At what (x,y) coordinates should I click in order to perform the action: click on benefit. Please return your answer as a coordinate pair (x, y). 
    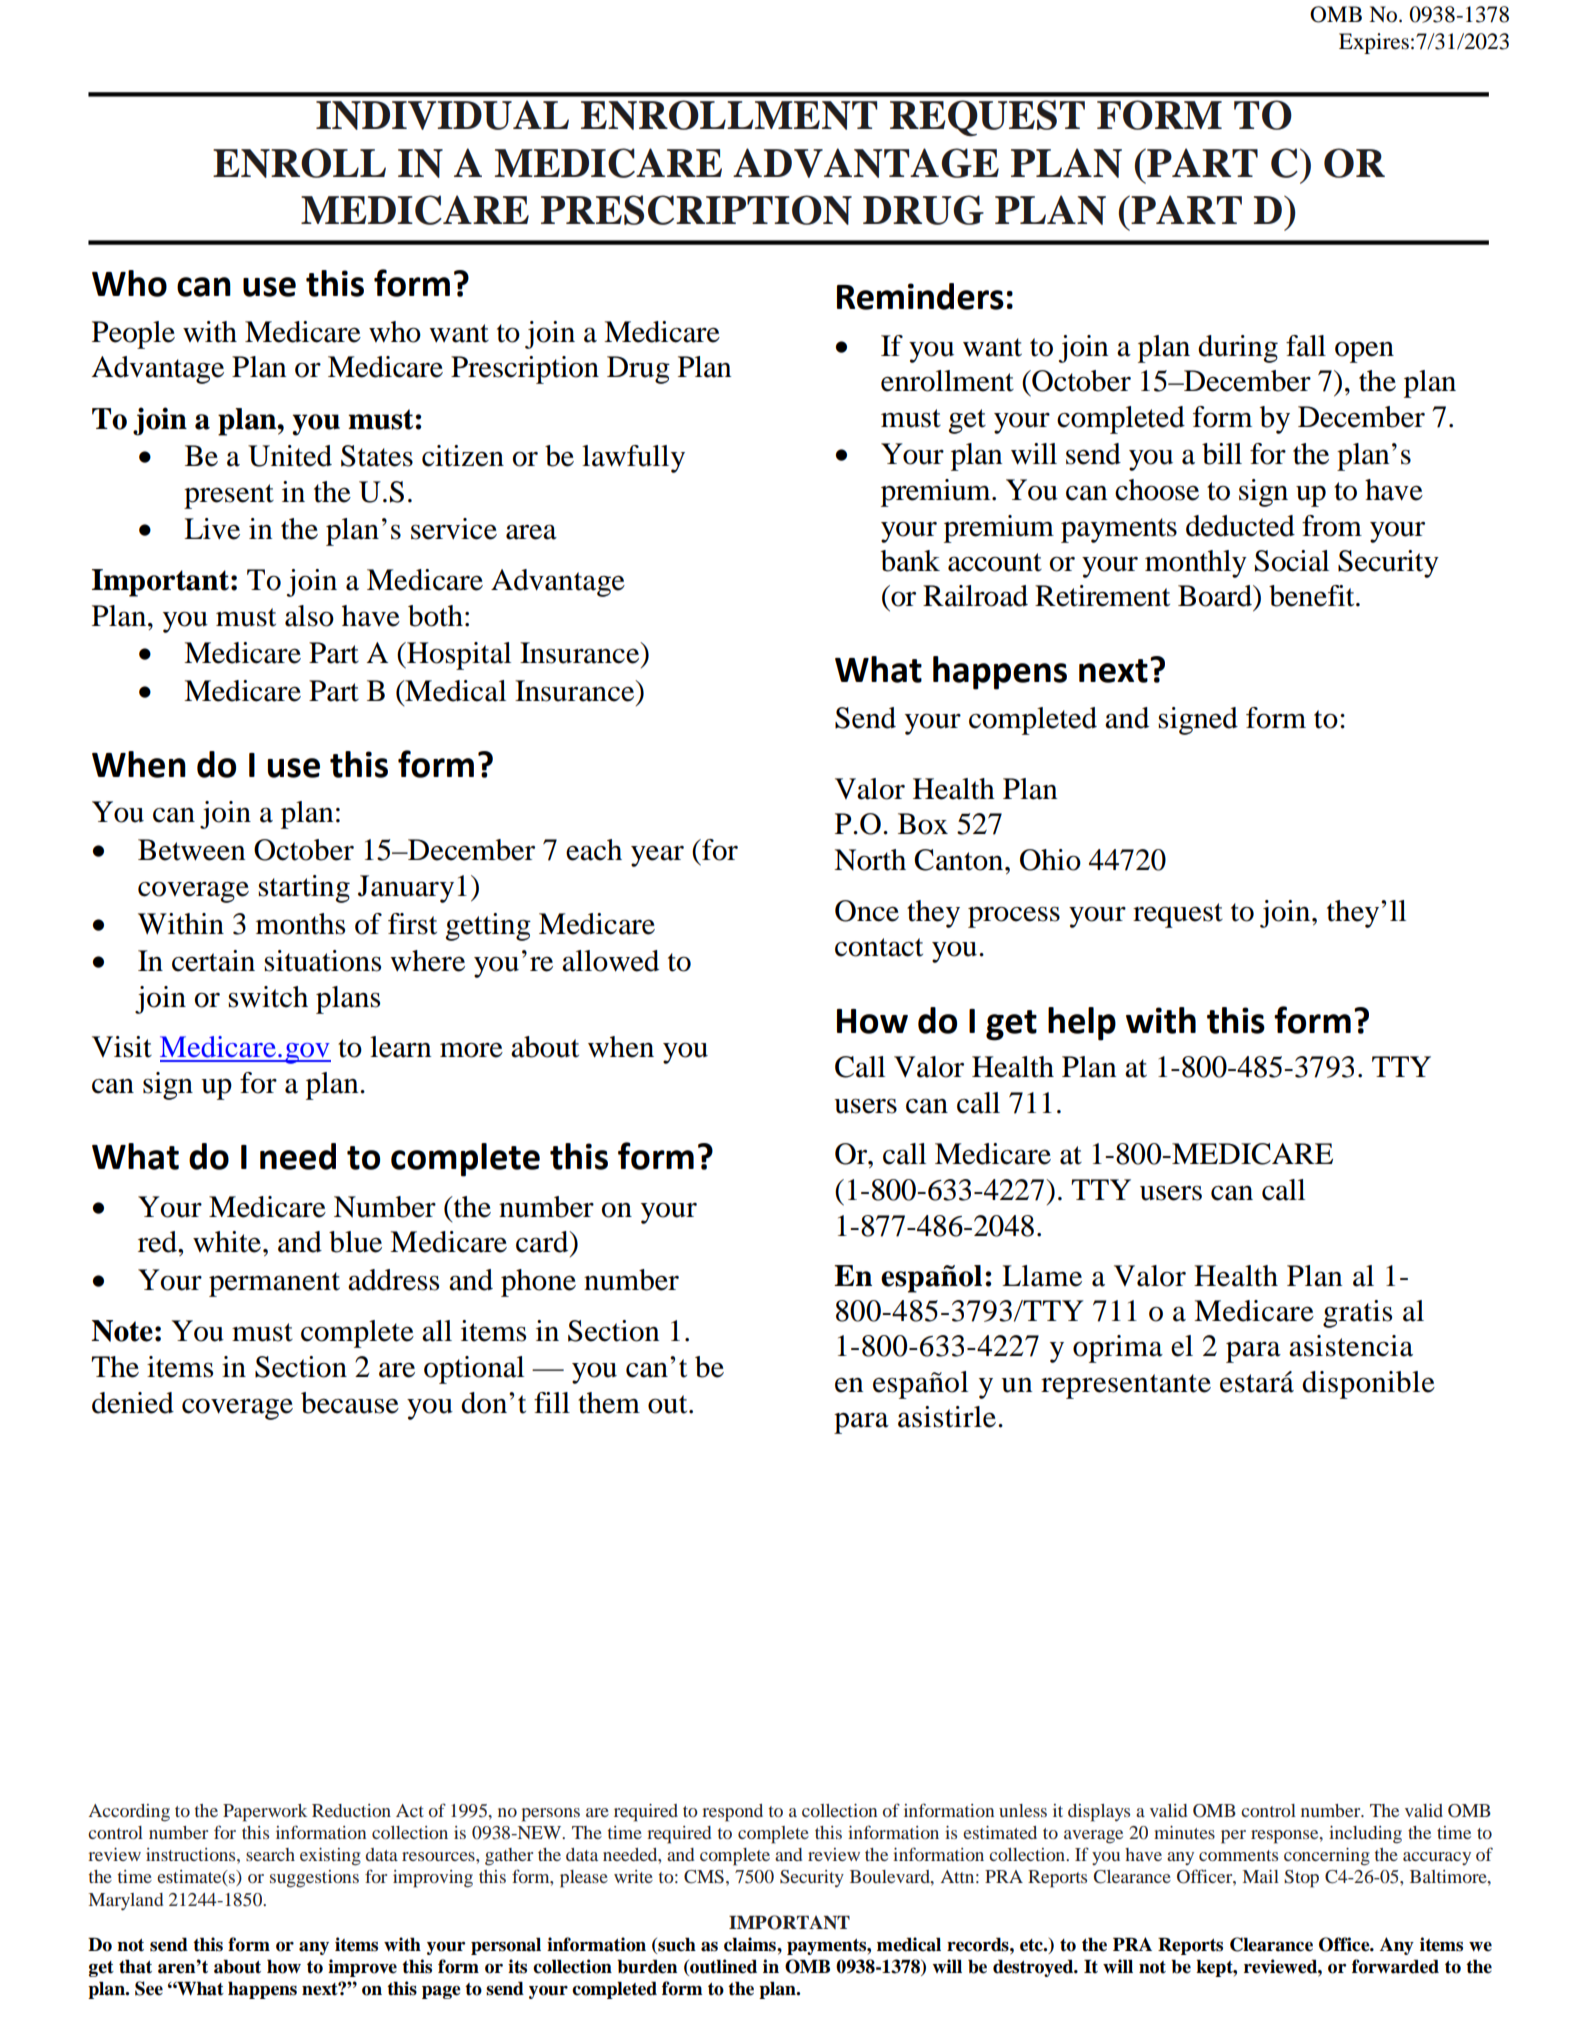
    Looking at the image, I should click on (1313, 596).
